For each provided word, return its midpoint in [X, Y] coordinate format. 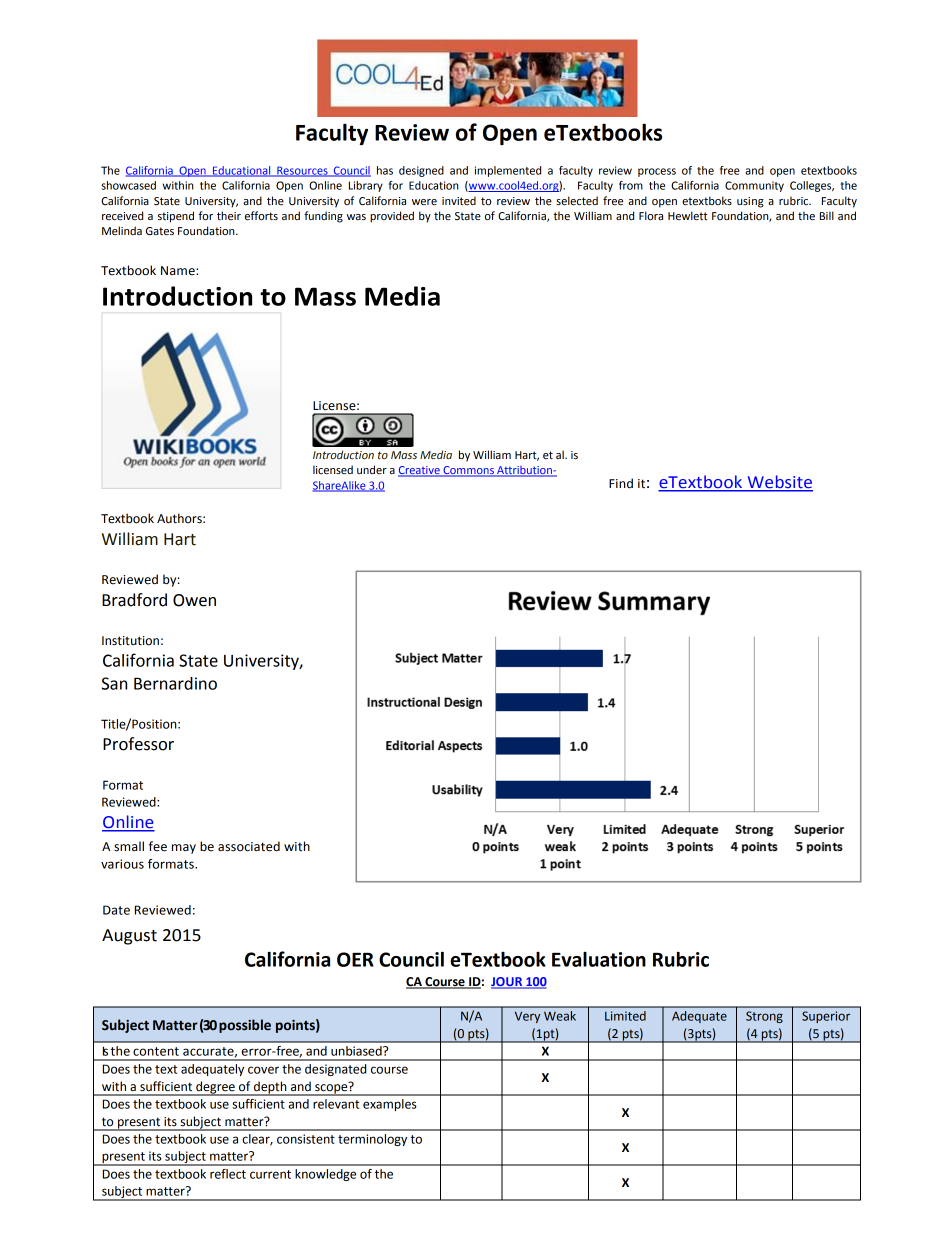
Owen [194, 600]
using [750, 202]
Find [621, 483]
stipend [176, 217]
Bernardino [175, 683]
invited [459, 200]
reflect [228, 1174]
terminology [372, 1140]
